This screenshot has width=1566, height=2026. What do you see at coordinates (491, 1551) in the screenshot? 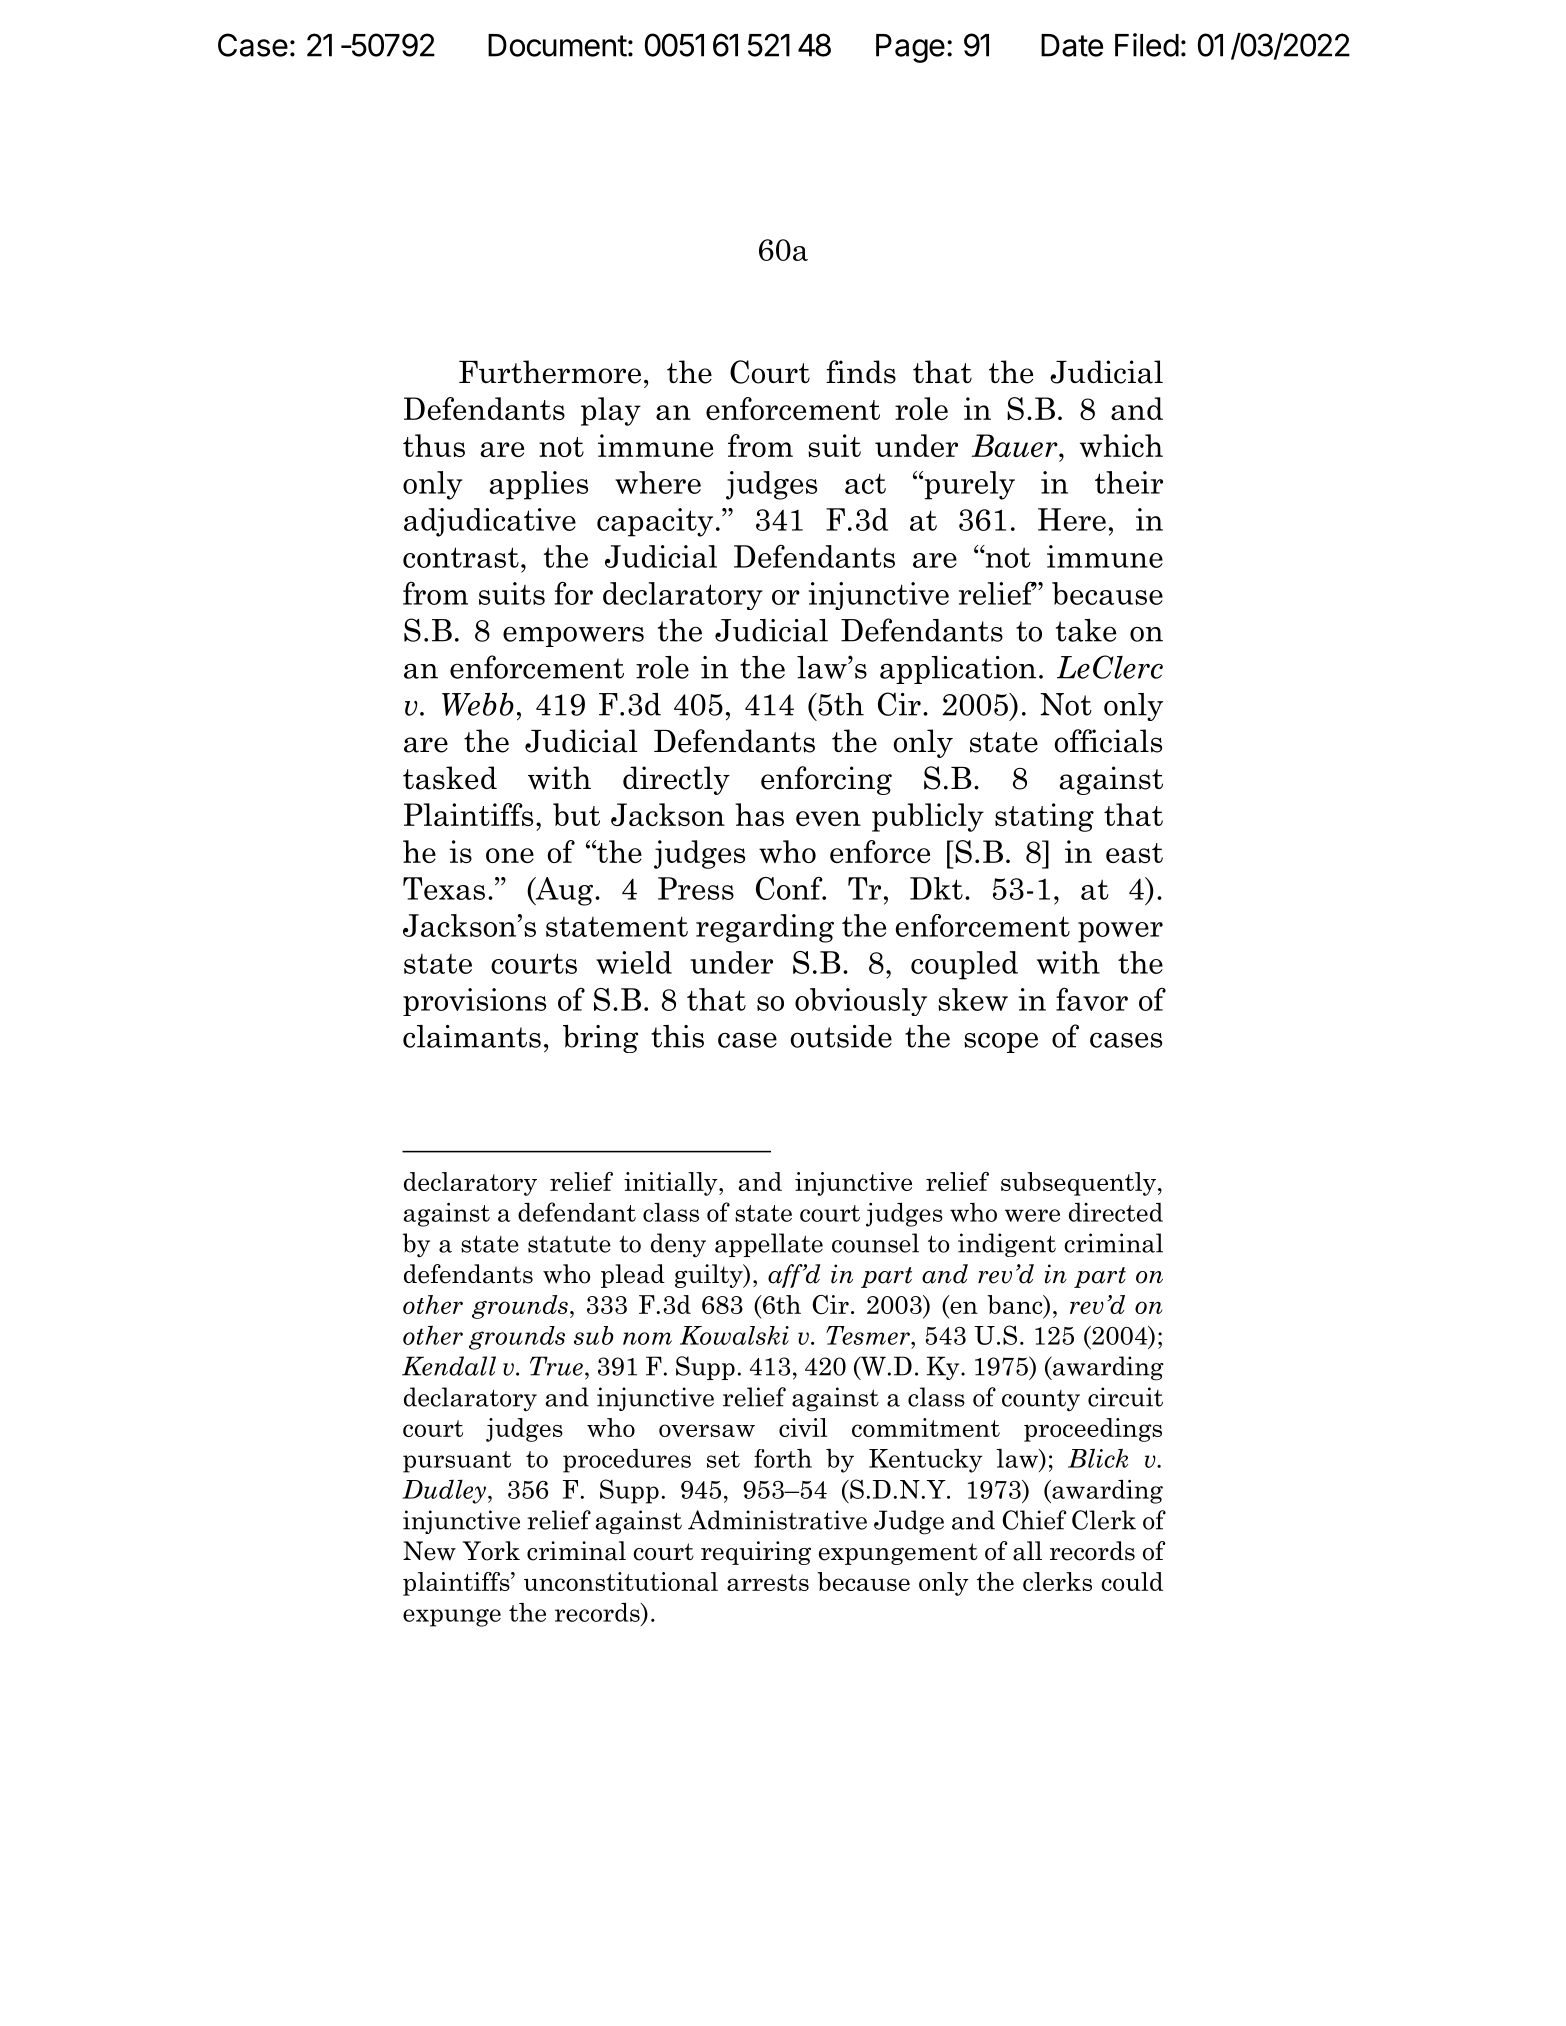
I see `York` at bounding box center [491, 1551].
